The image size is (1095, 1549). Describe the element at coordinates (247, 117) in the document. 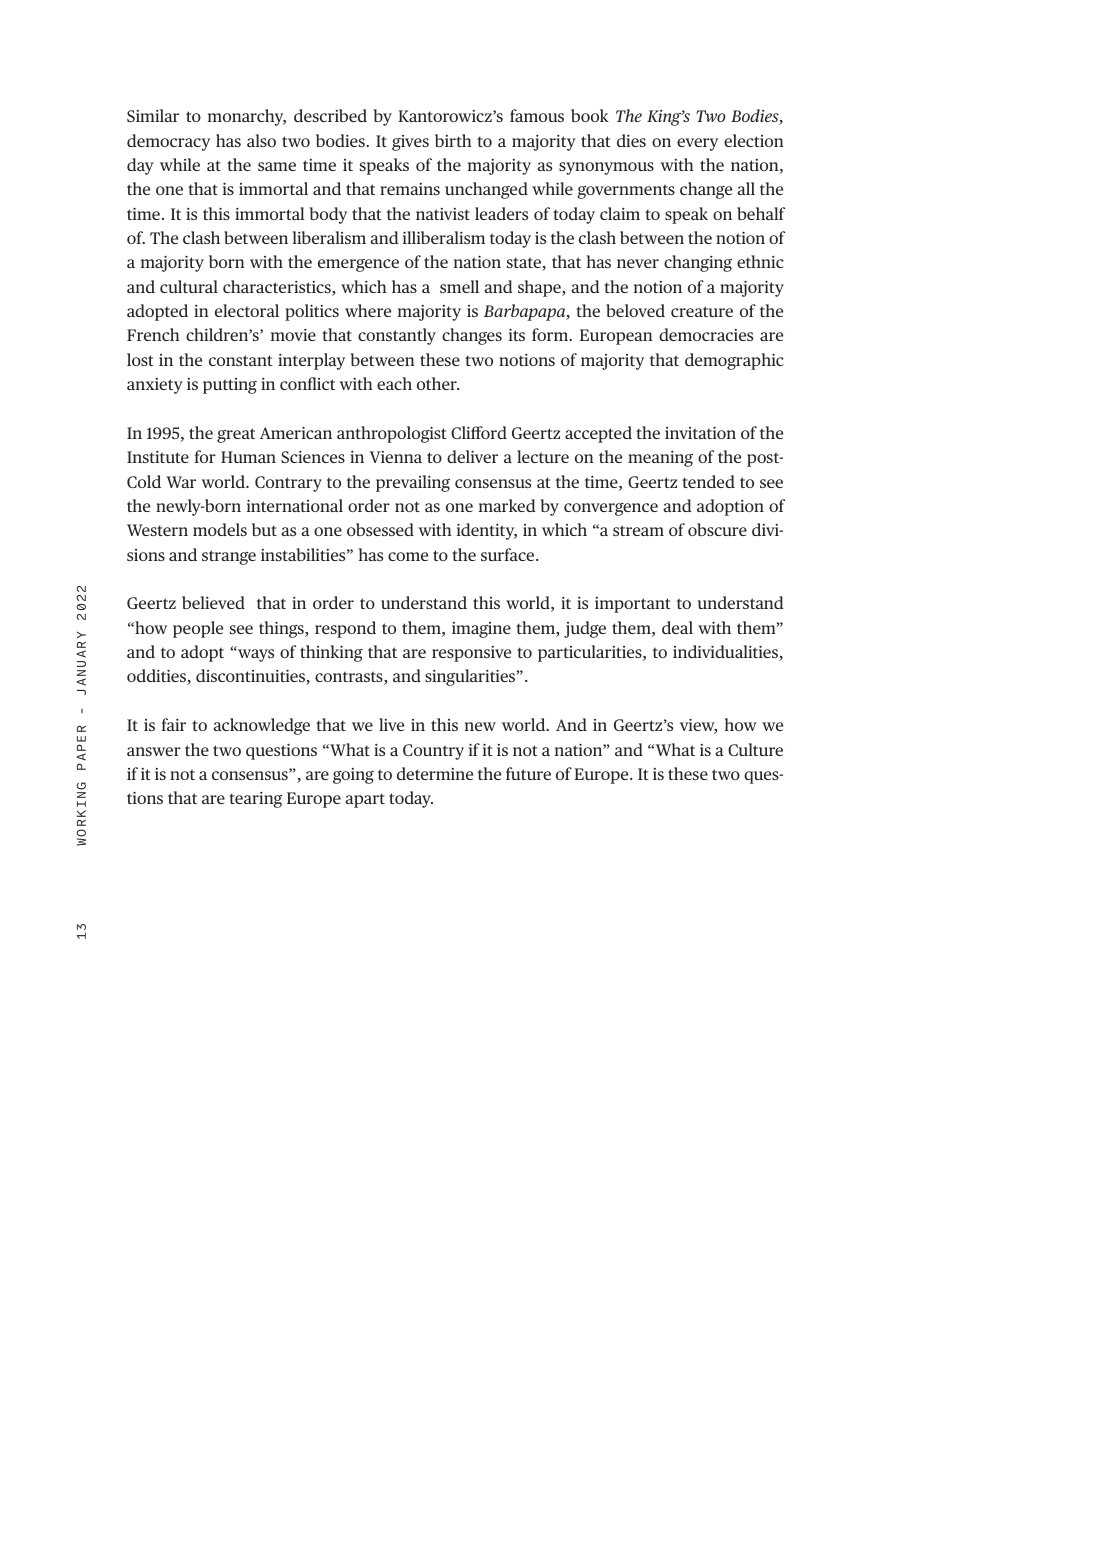

I see `monarchy` at that location.
